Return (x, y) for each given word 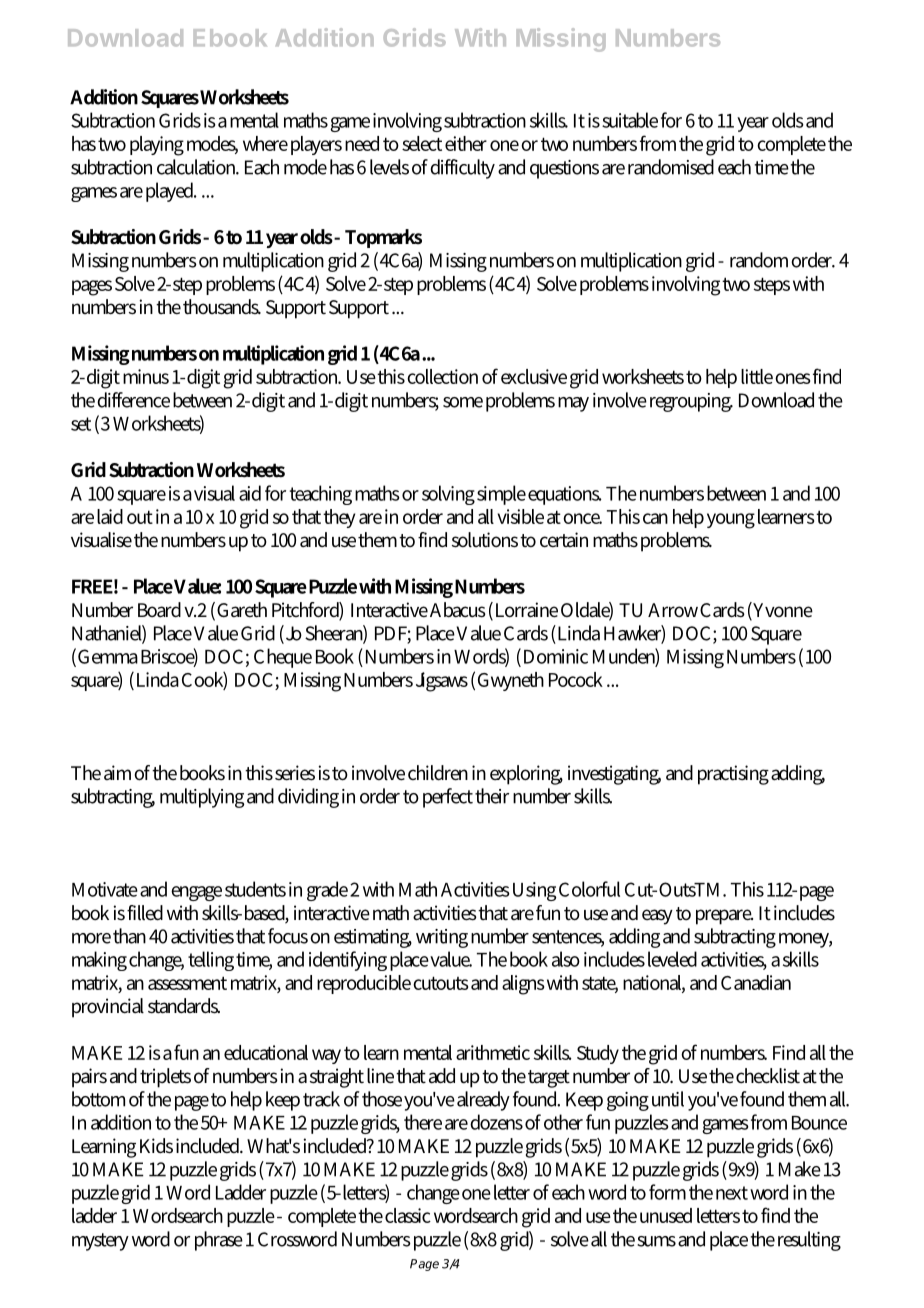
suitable (630, 120)
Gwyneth (511, 681)
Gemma (108, 656)
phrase (219, 1241)
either (466, 143)
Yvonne (782, 611)
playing (157, 146)
